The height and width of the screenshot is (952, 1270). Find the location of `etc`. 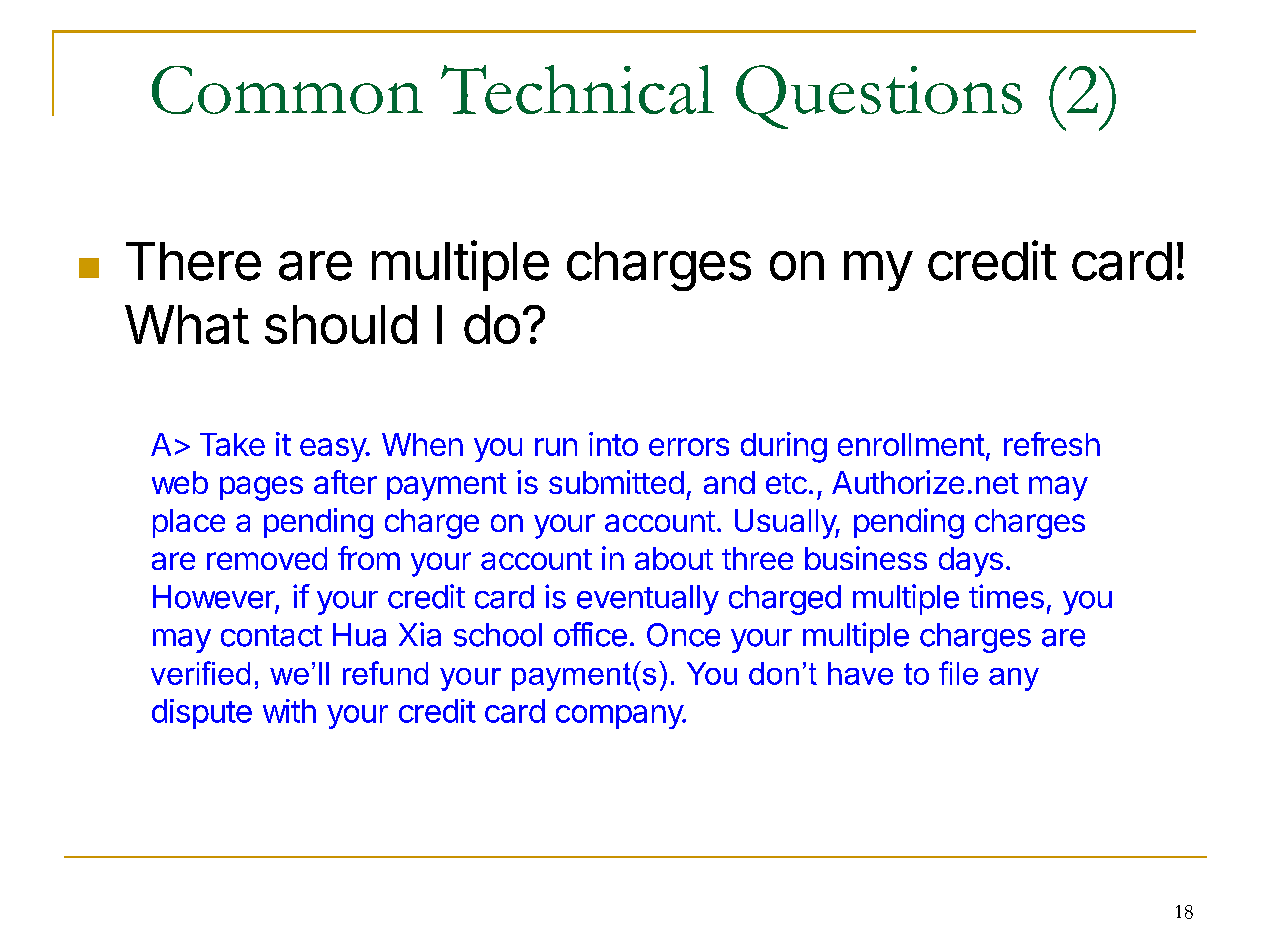

etc is located at coordinates (786, 483).
